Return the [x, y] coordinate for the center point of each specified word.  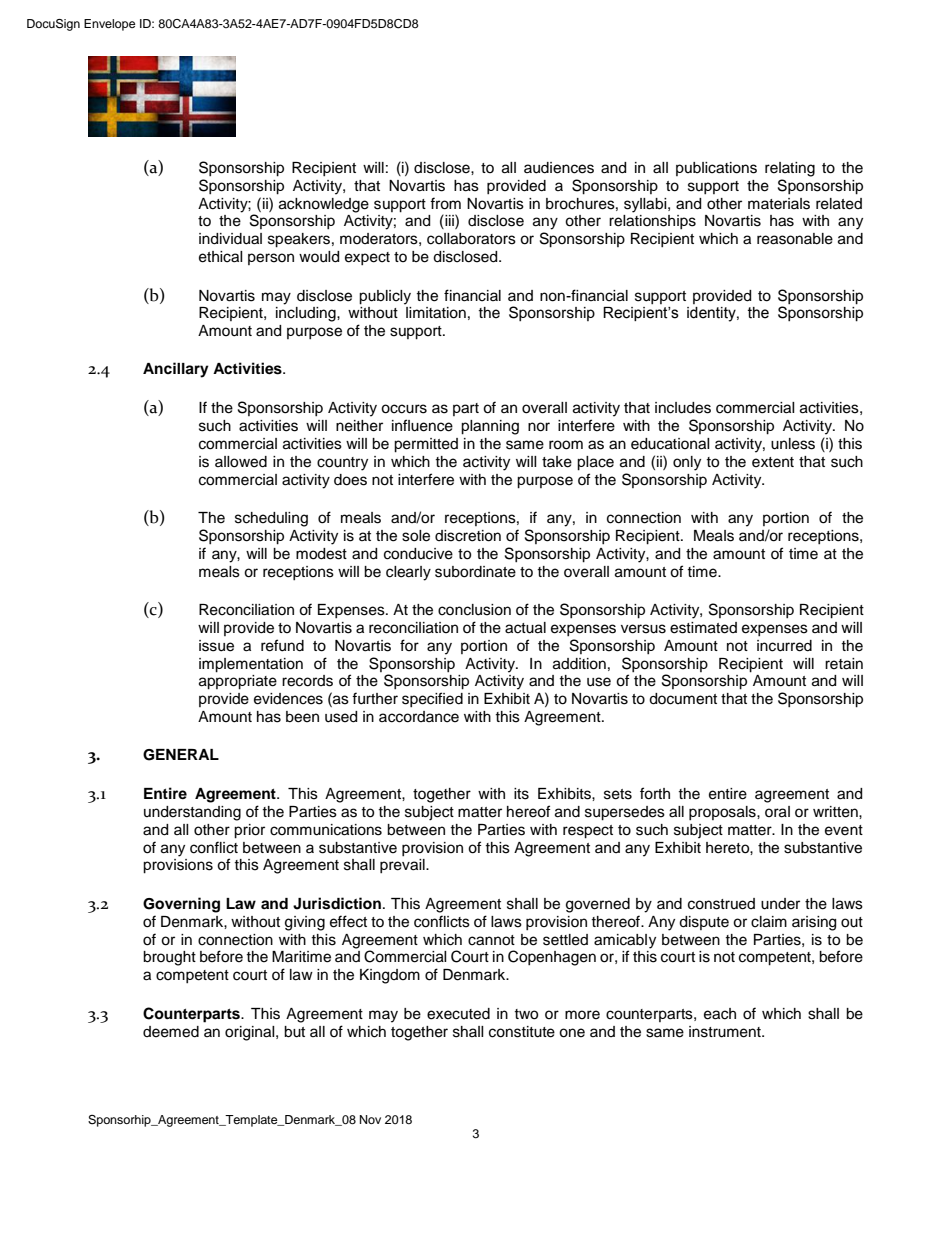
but [294, 1032]
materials [779, 204]
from [445, 203]
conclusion [474, 610]
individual [230, 239]
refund [282, 645]
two [526, 1014]
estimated [703, 628]
